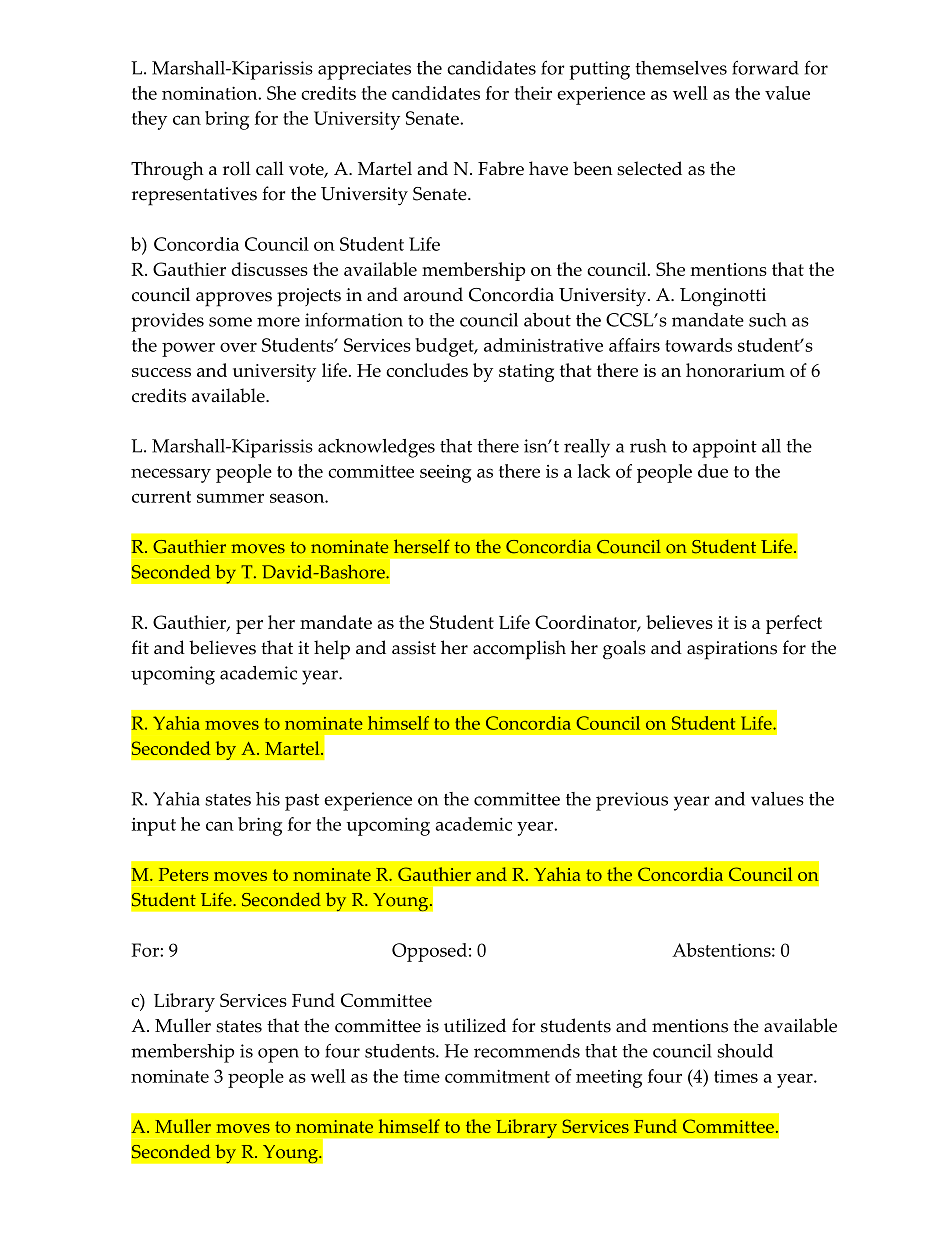  What do you see at coordinates (161, 372) in the document?
I see `success` at bounding box center [161, 372].
